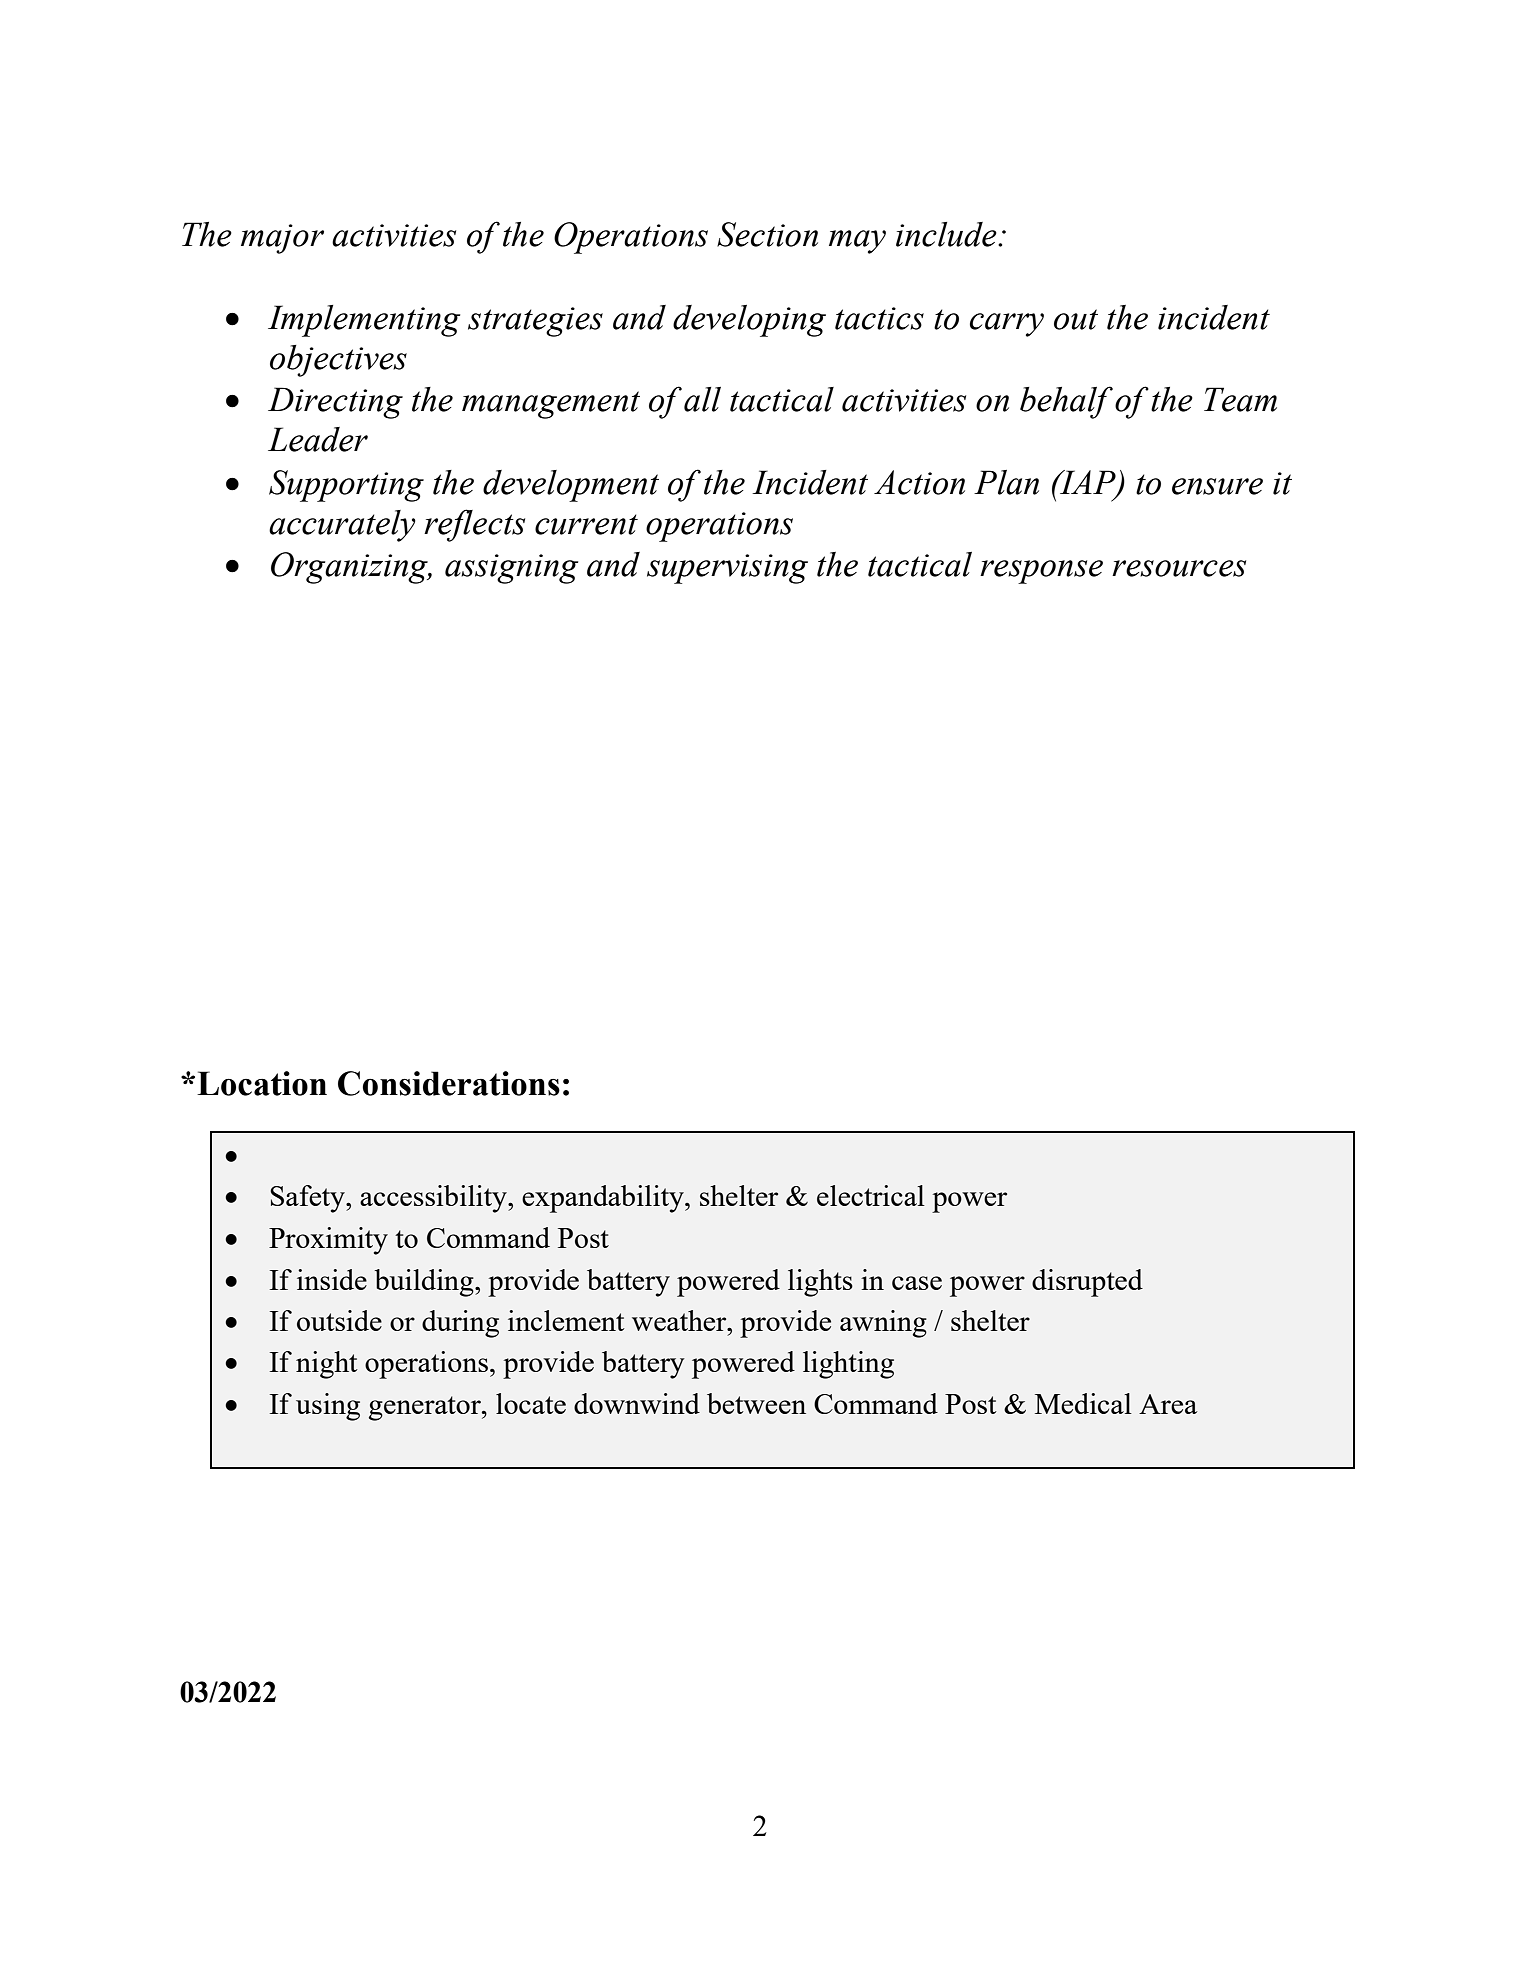 The image size is (1518, 1965). Describe the element at coordinates (1007, 325) in the screenshot. I see `carry` at that location.
